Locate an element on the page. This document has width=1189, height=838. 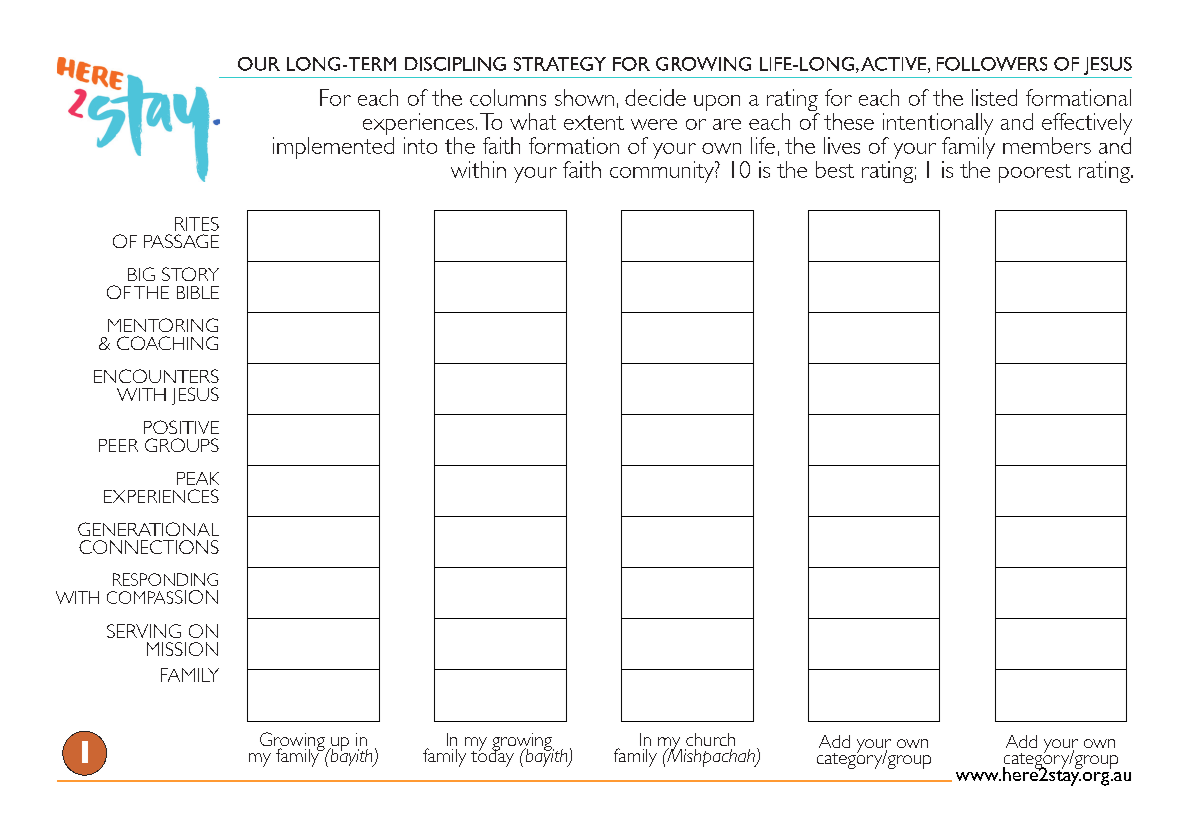
implemented is located at coordinates (333, 148).
